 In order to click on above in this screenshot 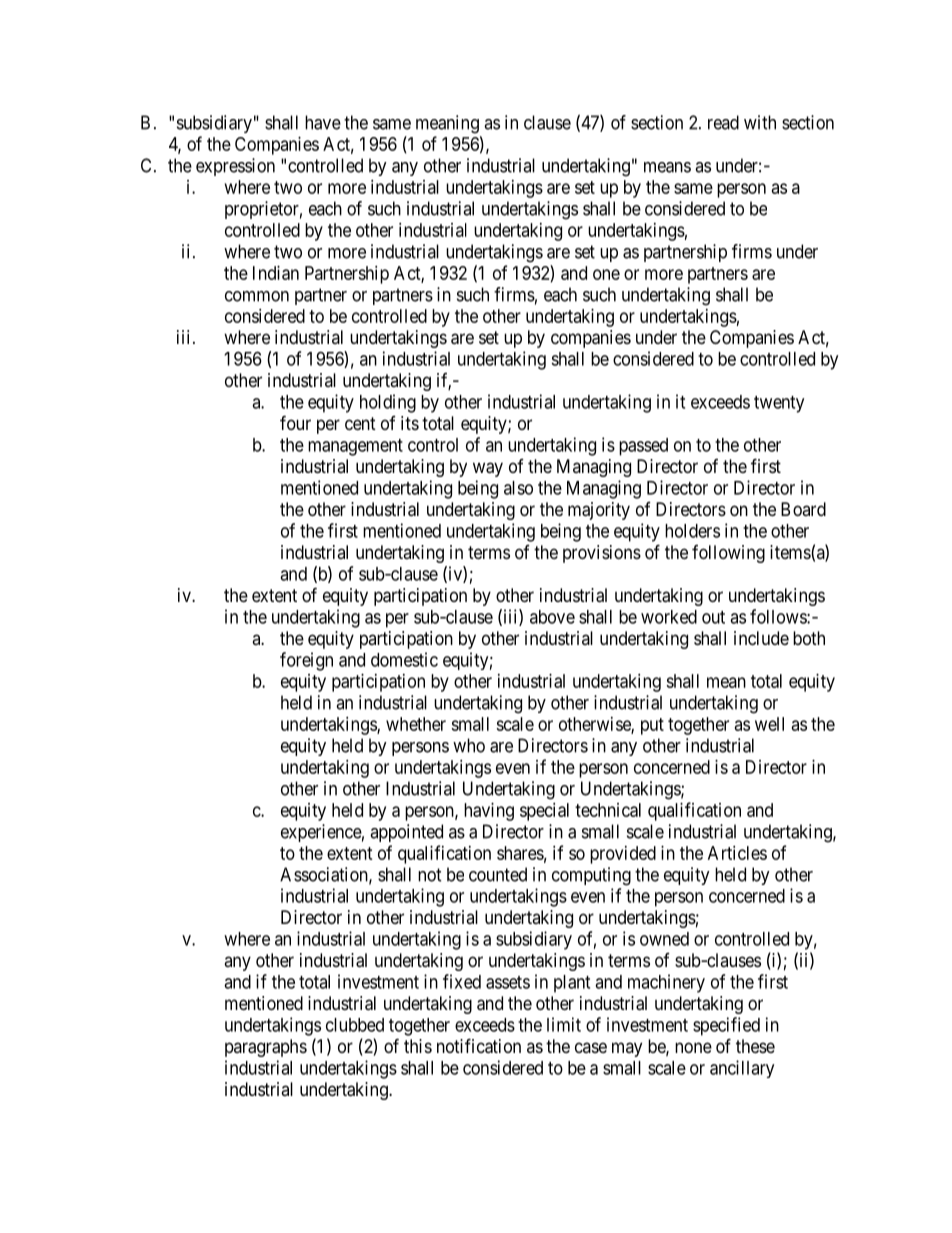, I will do `click(552, 617)`.
